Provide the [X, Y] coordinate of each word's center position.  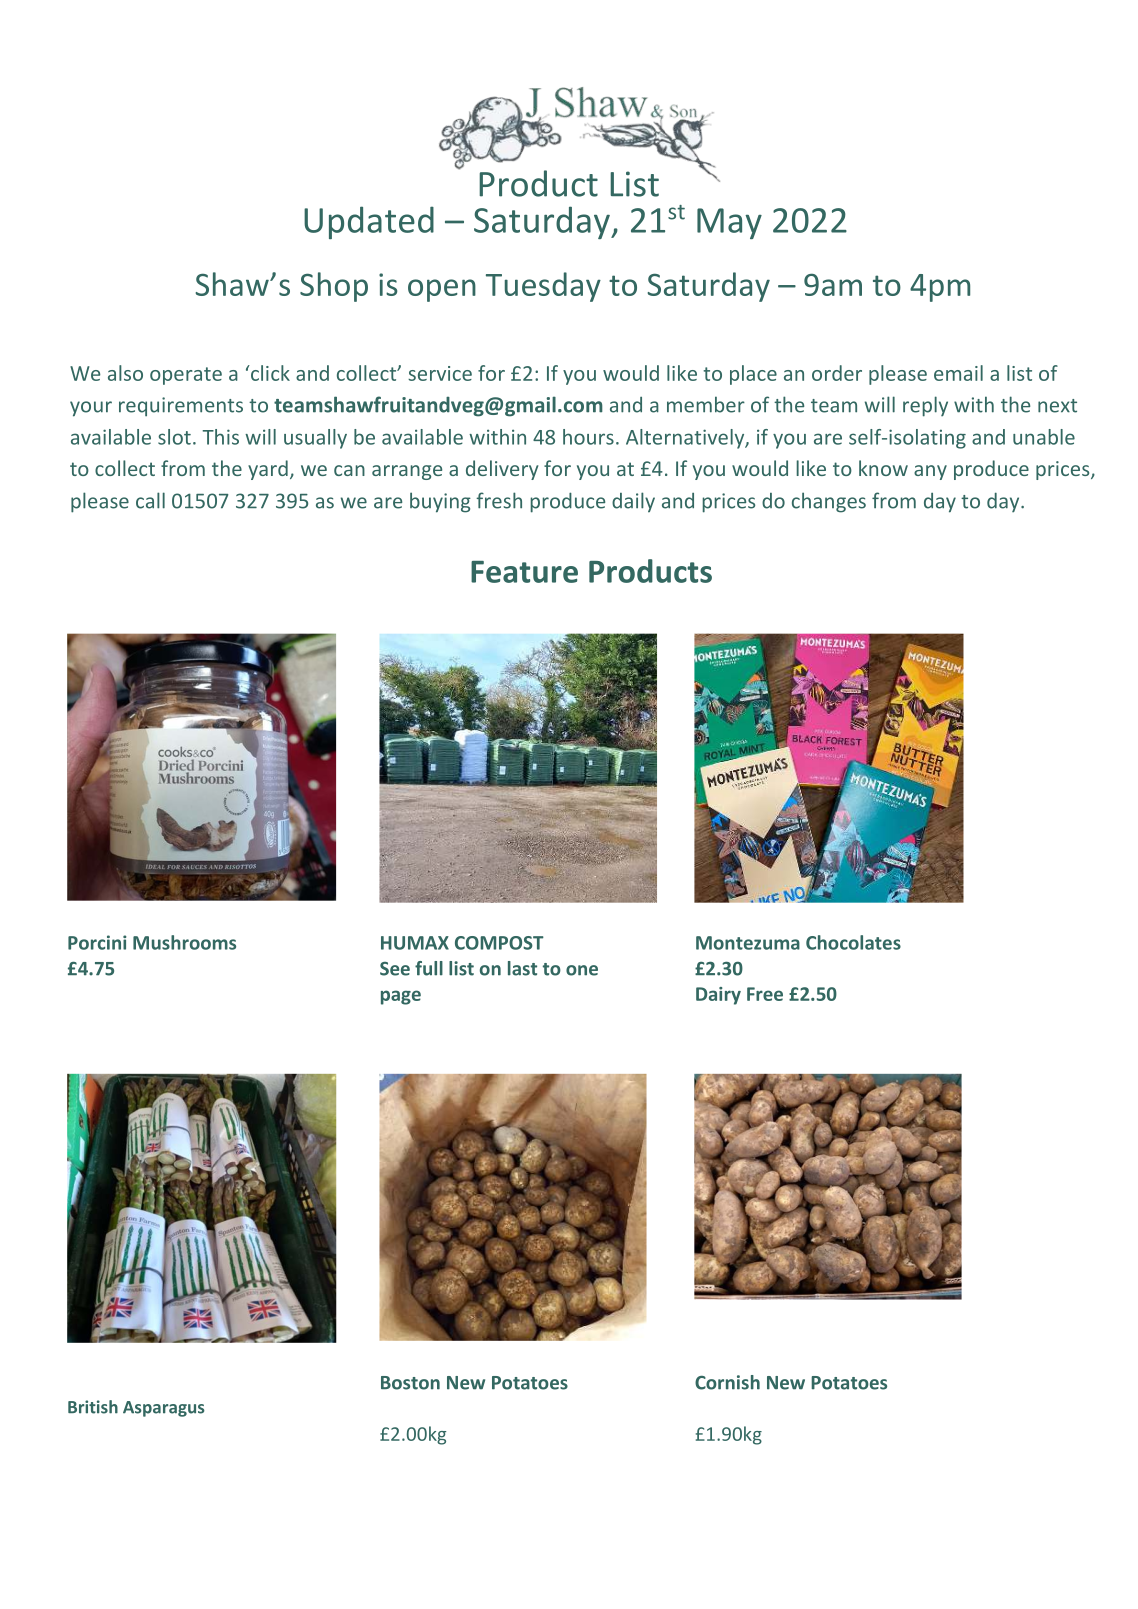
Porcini [97, 942]
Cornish [727, 1382]
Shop [334, 287]
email [958, 373]
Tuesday [543, 287]
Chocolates [853, 942]
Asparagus [164, 1409]
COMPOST [499, 943]
